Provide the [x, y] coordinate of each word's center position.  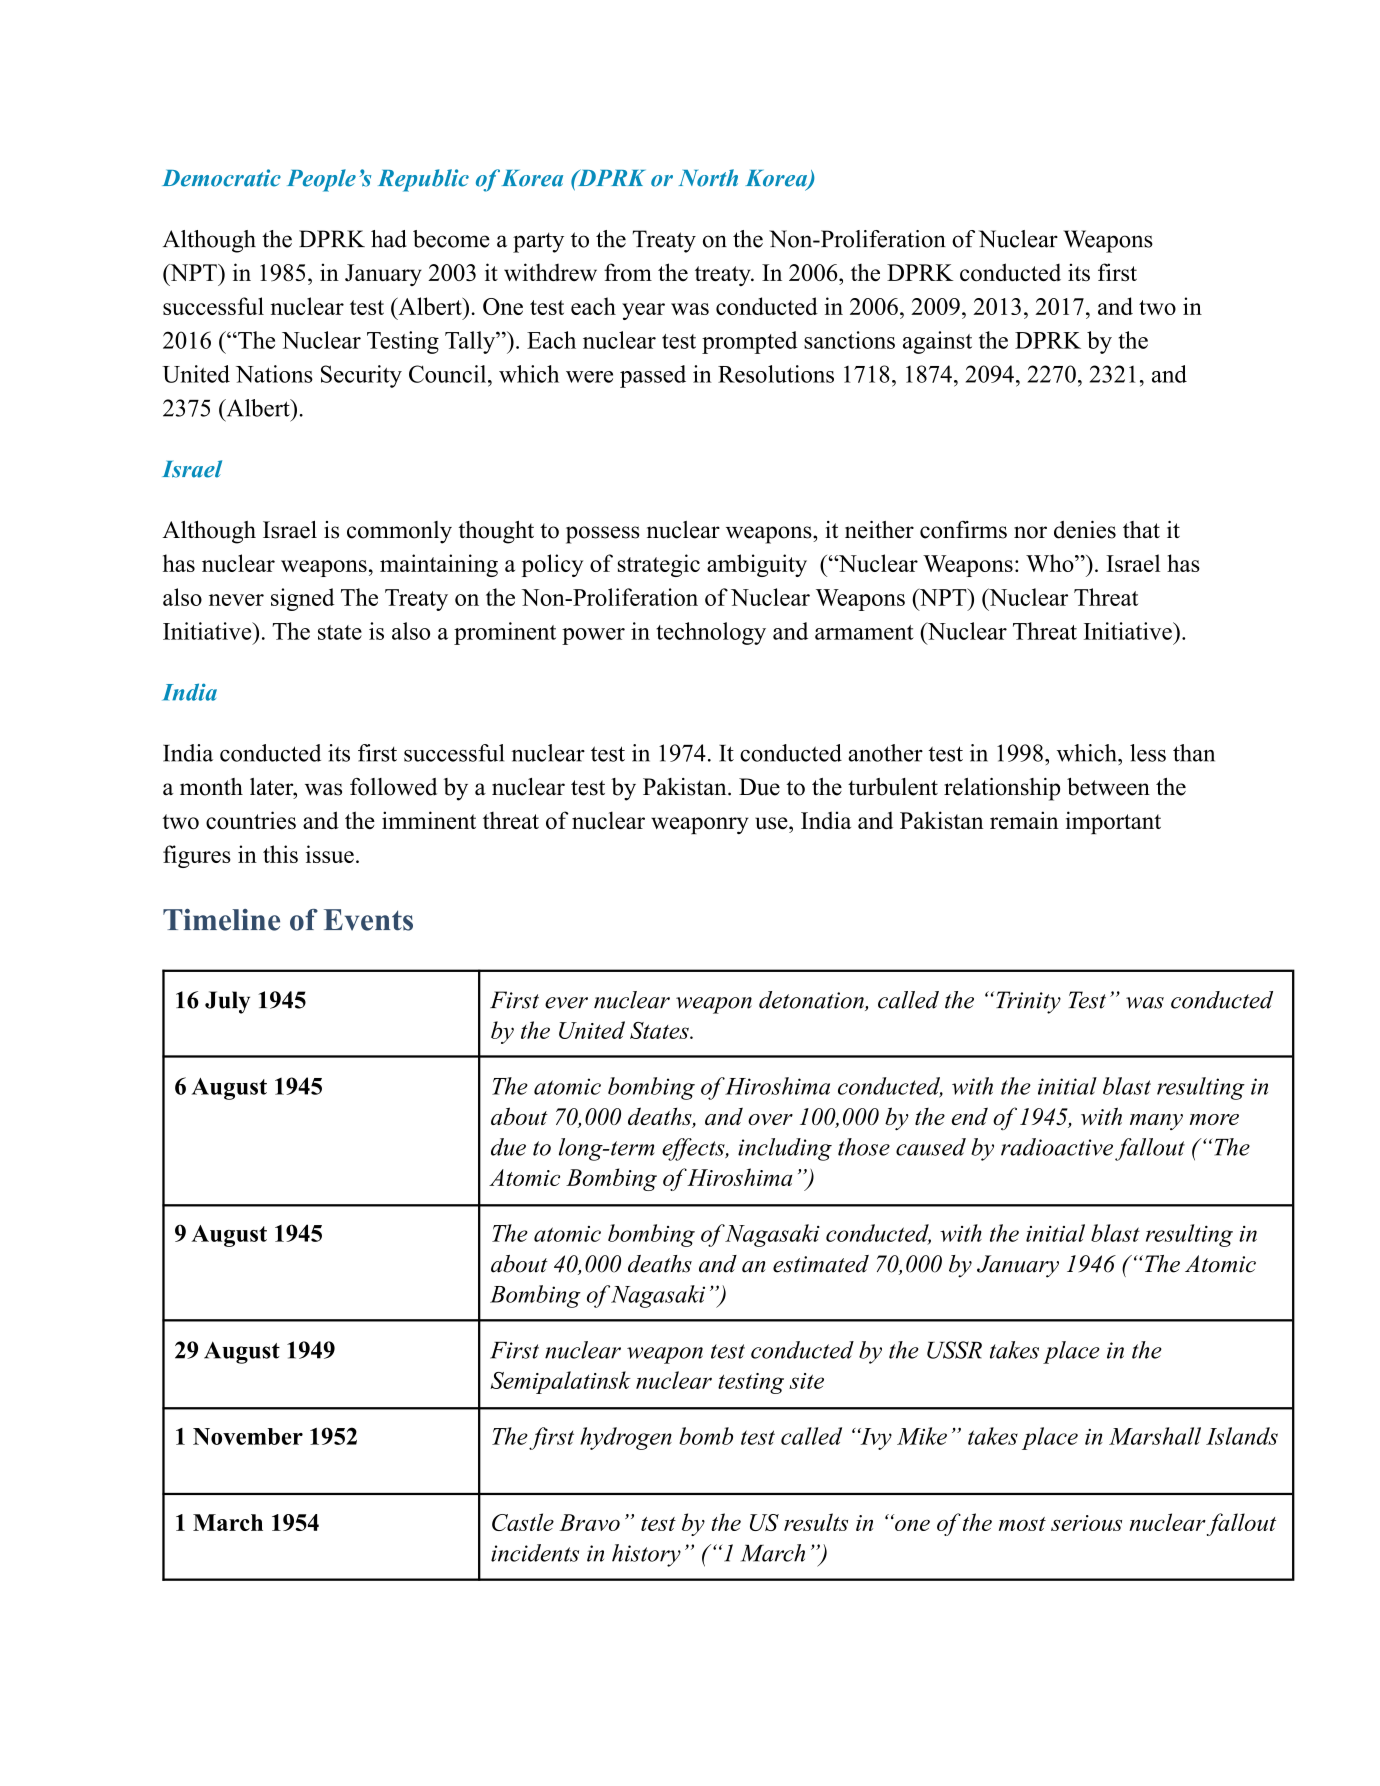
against [937, 342]
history [646, 1555]
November [248, 1436]
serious [1086, 1523]
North [708, 178]
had [389, 239]
